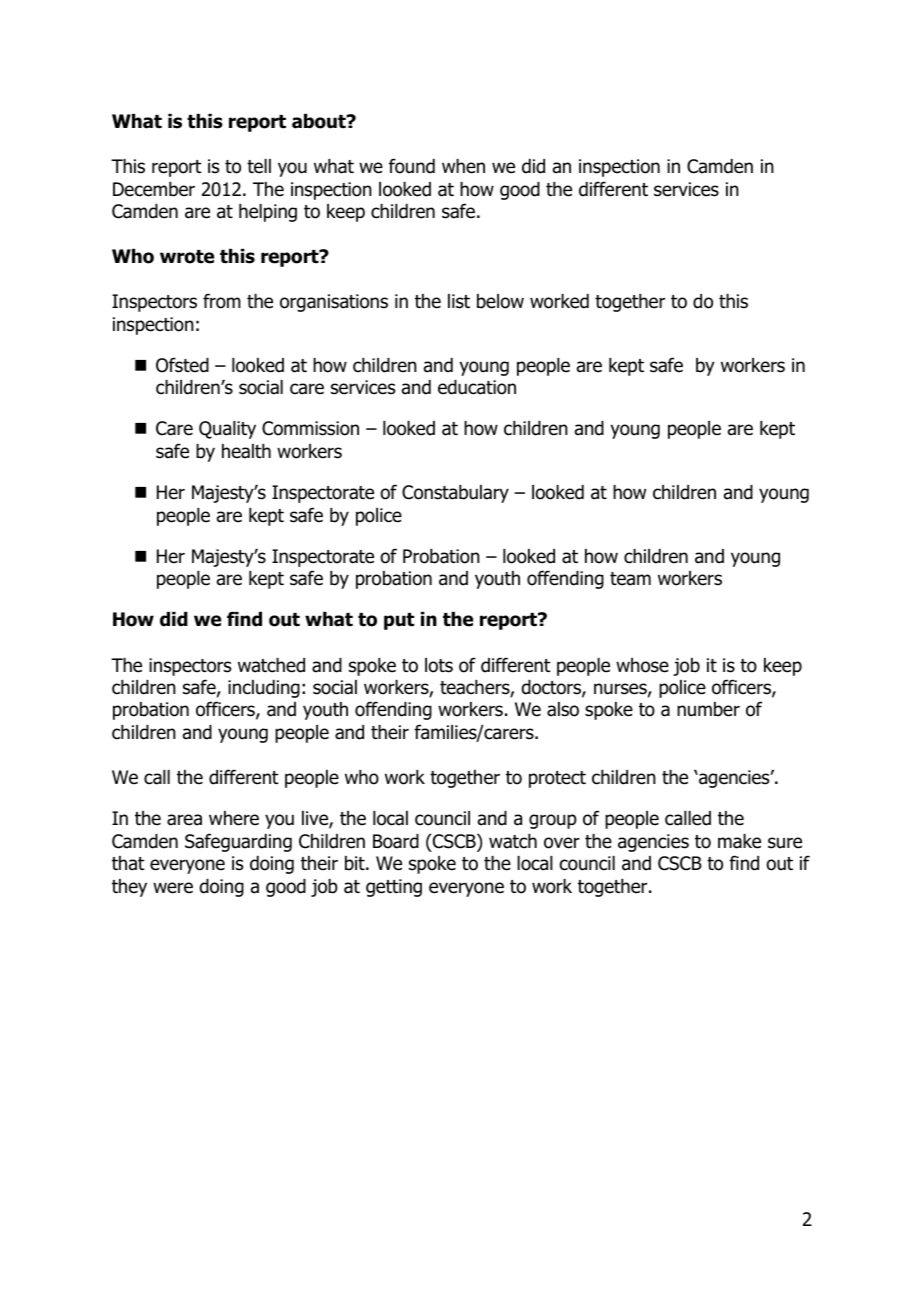  What do you see at coordinates (264, 689) in the document?
I see `including` at bounding box center [264, 689].
